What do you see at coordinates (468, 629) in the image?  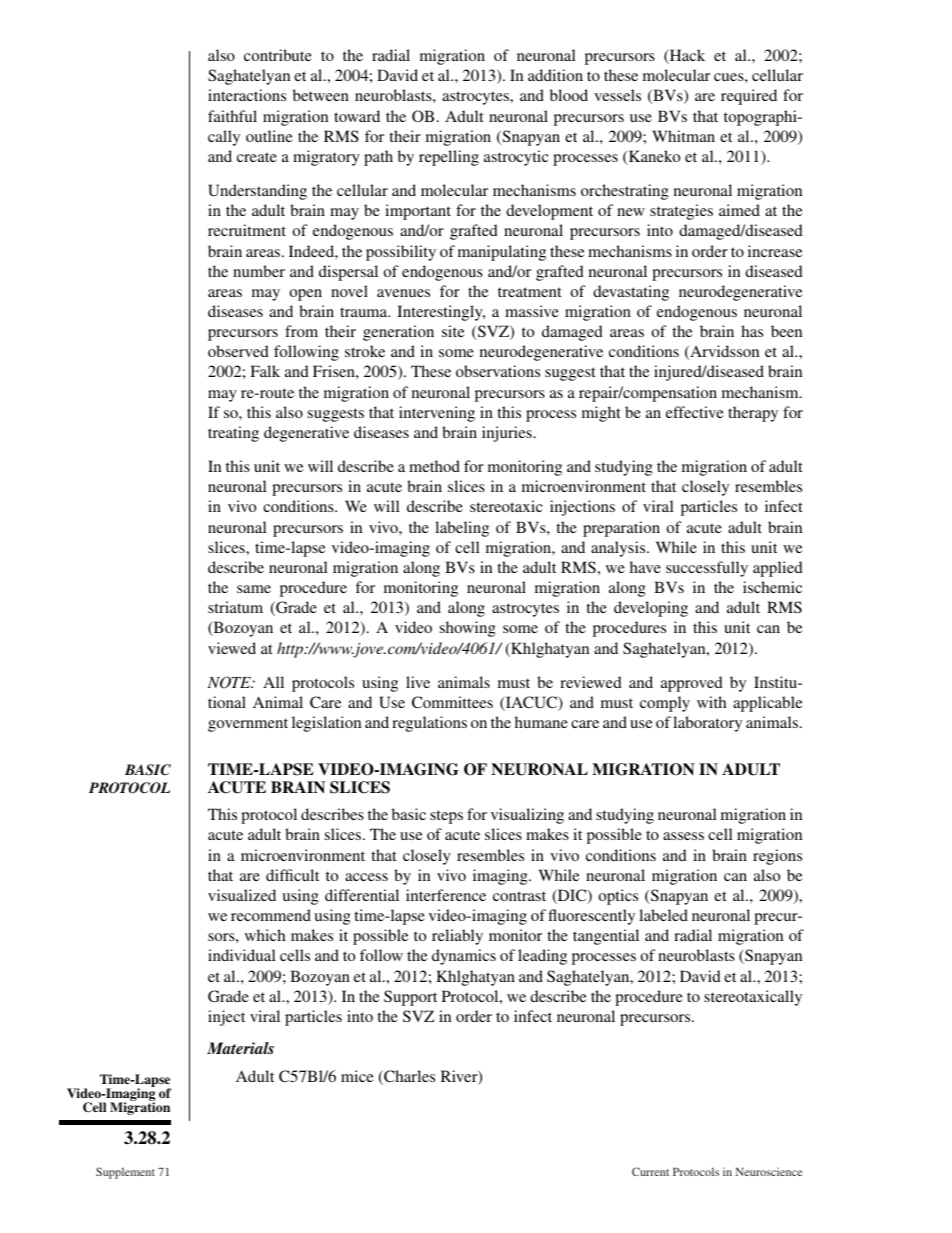 I see `showing` at bounding box center [468, 629].
